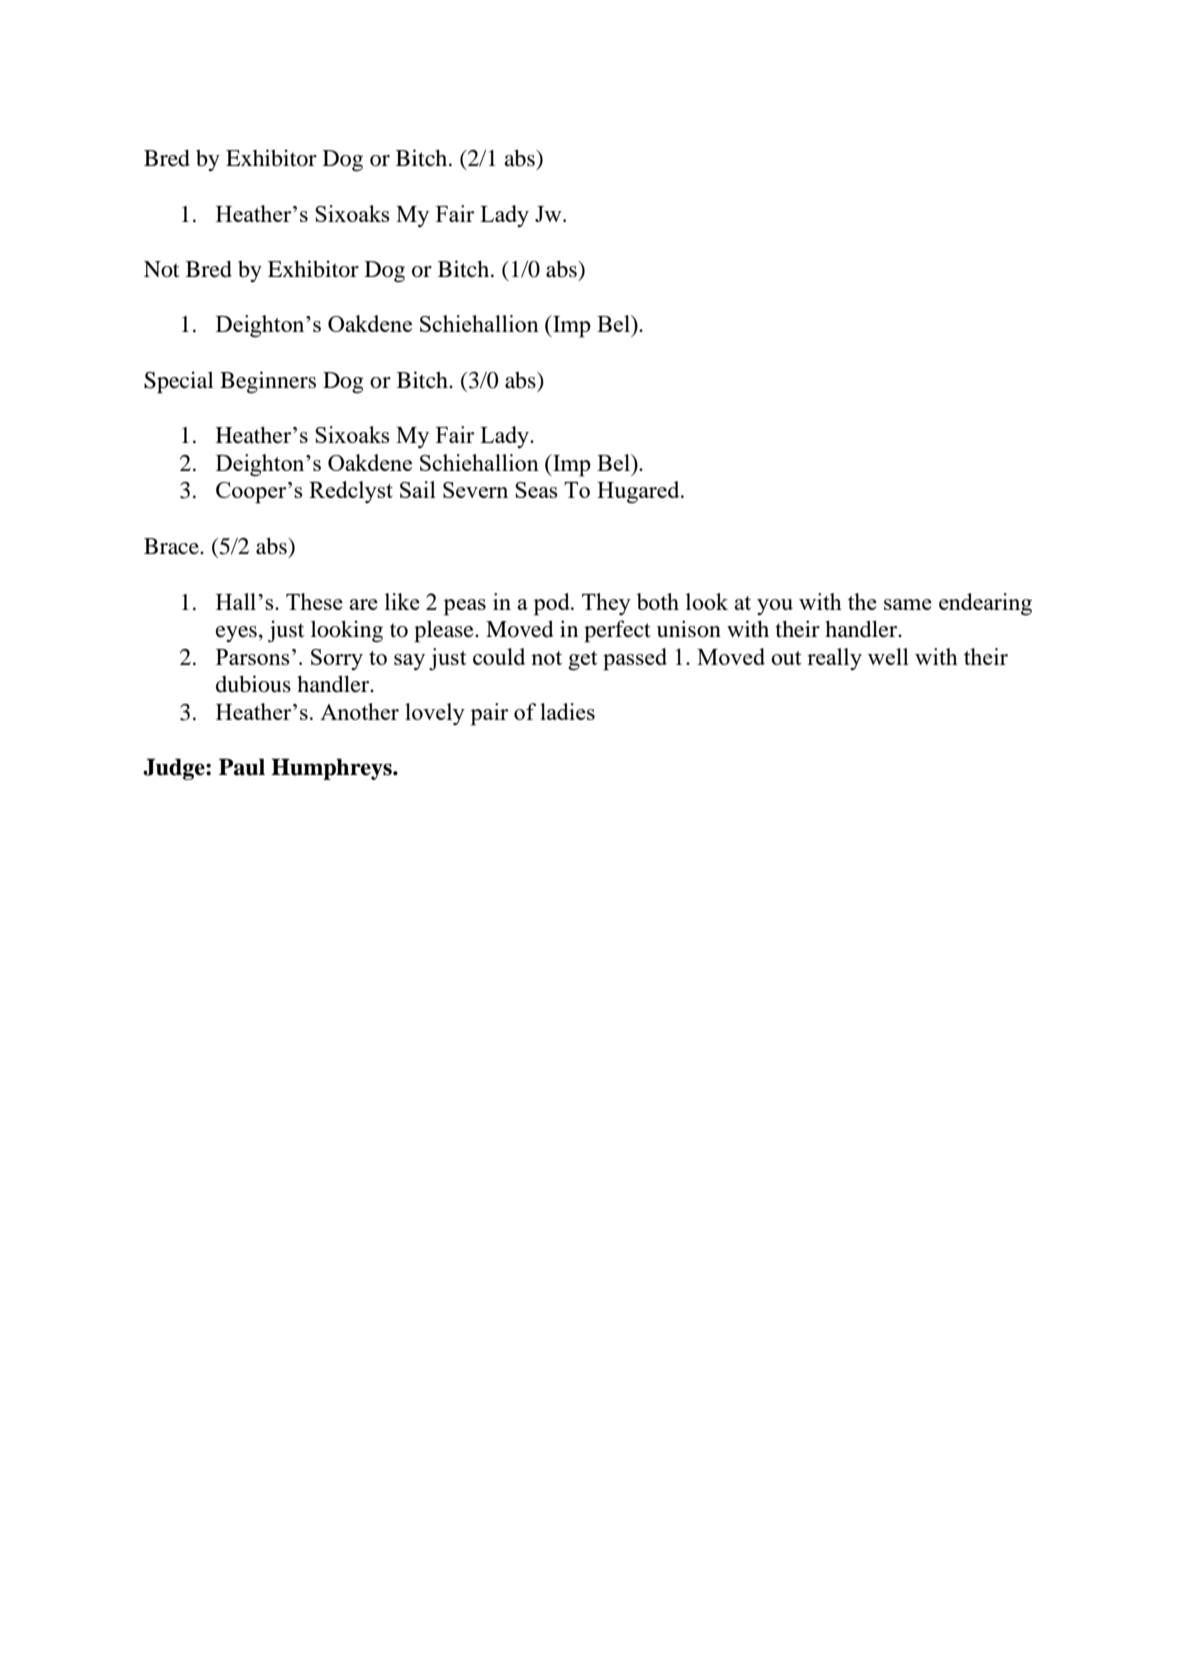  Describe the element at coordinates (253, 684) in the image. I see `dubious` at that location.
